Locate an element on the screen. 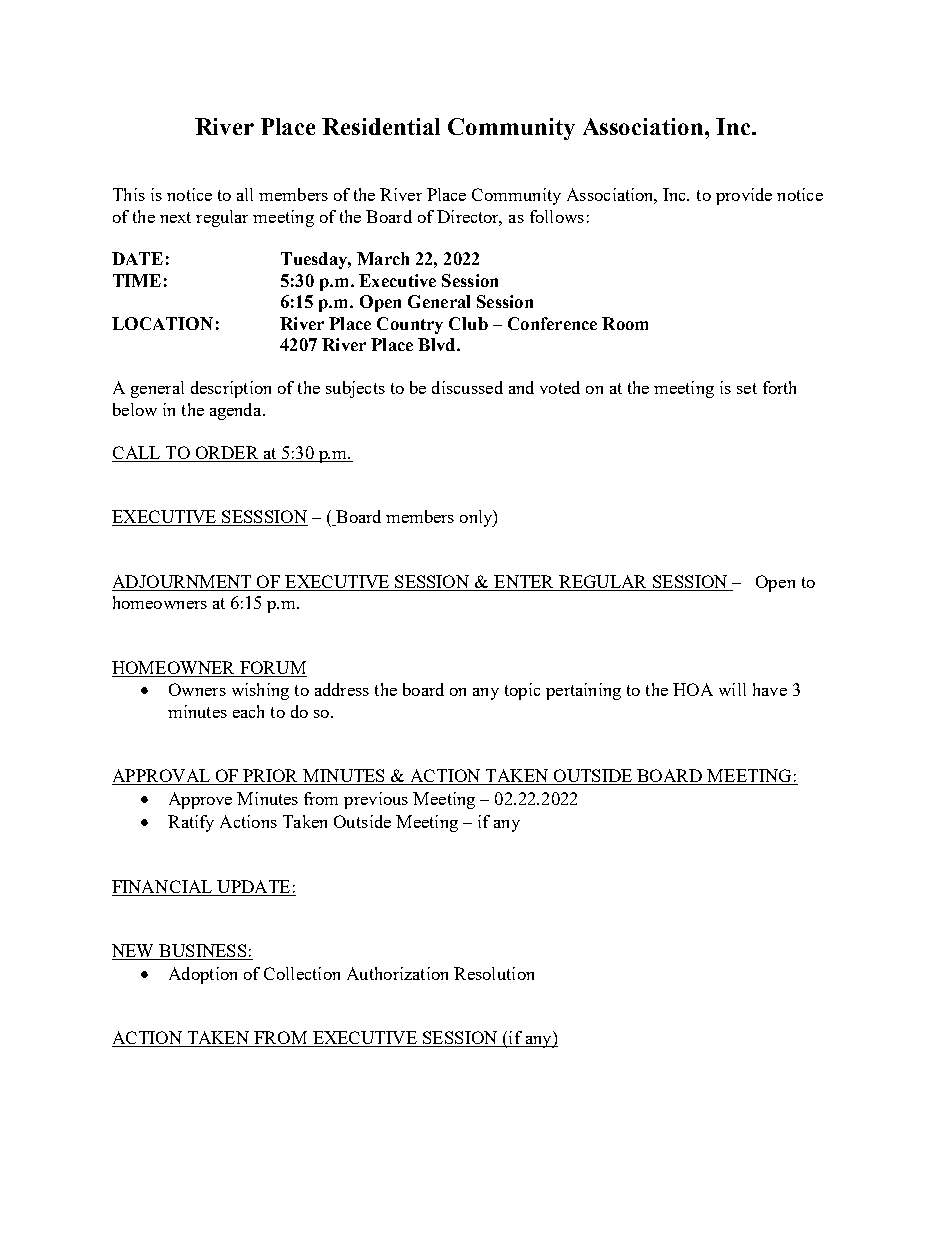 The image size is (952, 1233). provide is located at coordinates (744, 196).
